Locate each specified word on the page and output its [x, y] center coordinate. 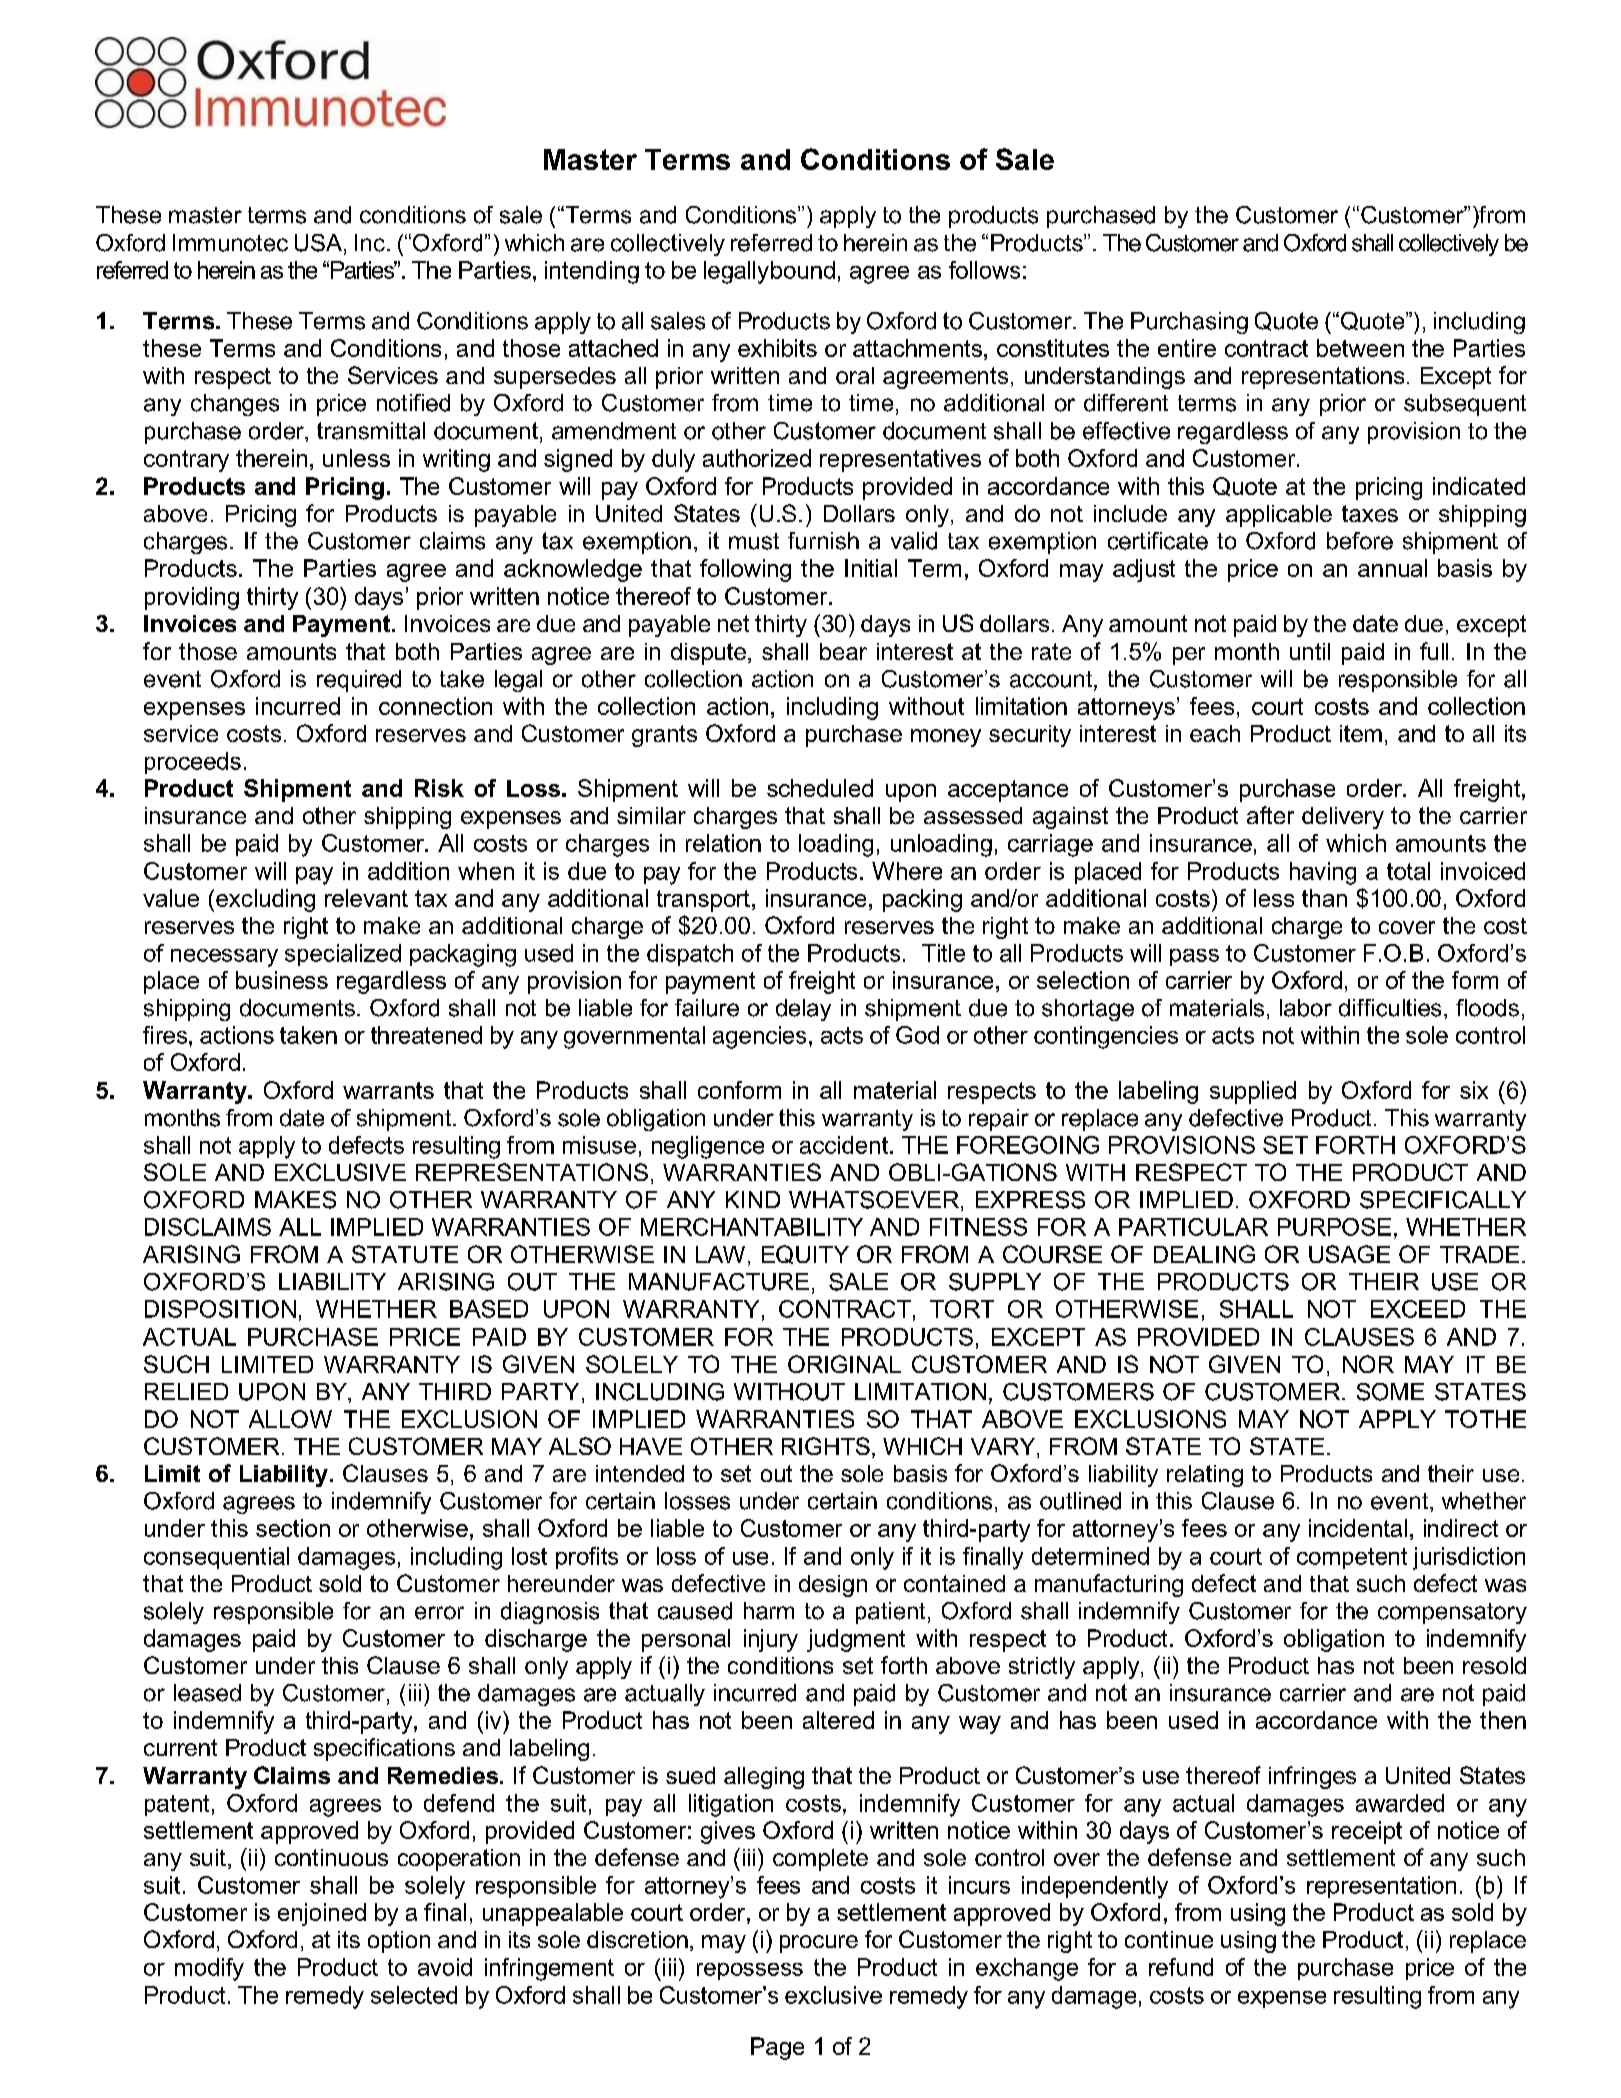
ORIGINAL [844, 1364]
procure [819, 1944]
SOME [1390, 1392]
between [1360, 348]
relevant [366, 898]
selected [414, 1995]
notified [413, 403]
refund [1181, 1967]
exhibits [777, 348]
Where [907, 871]
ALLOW [290, 1419]
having [1323, 873]
